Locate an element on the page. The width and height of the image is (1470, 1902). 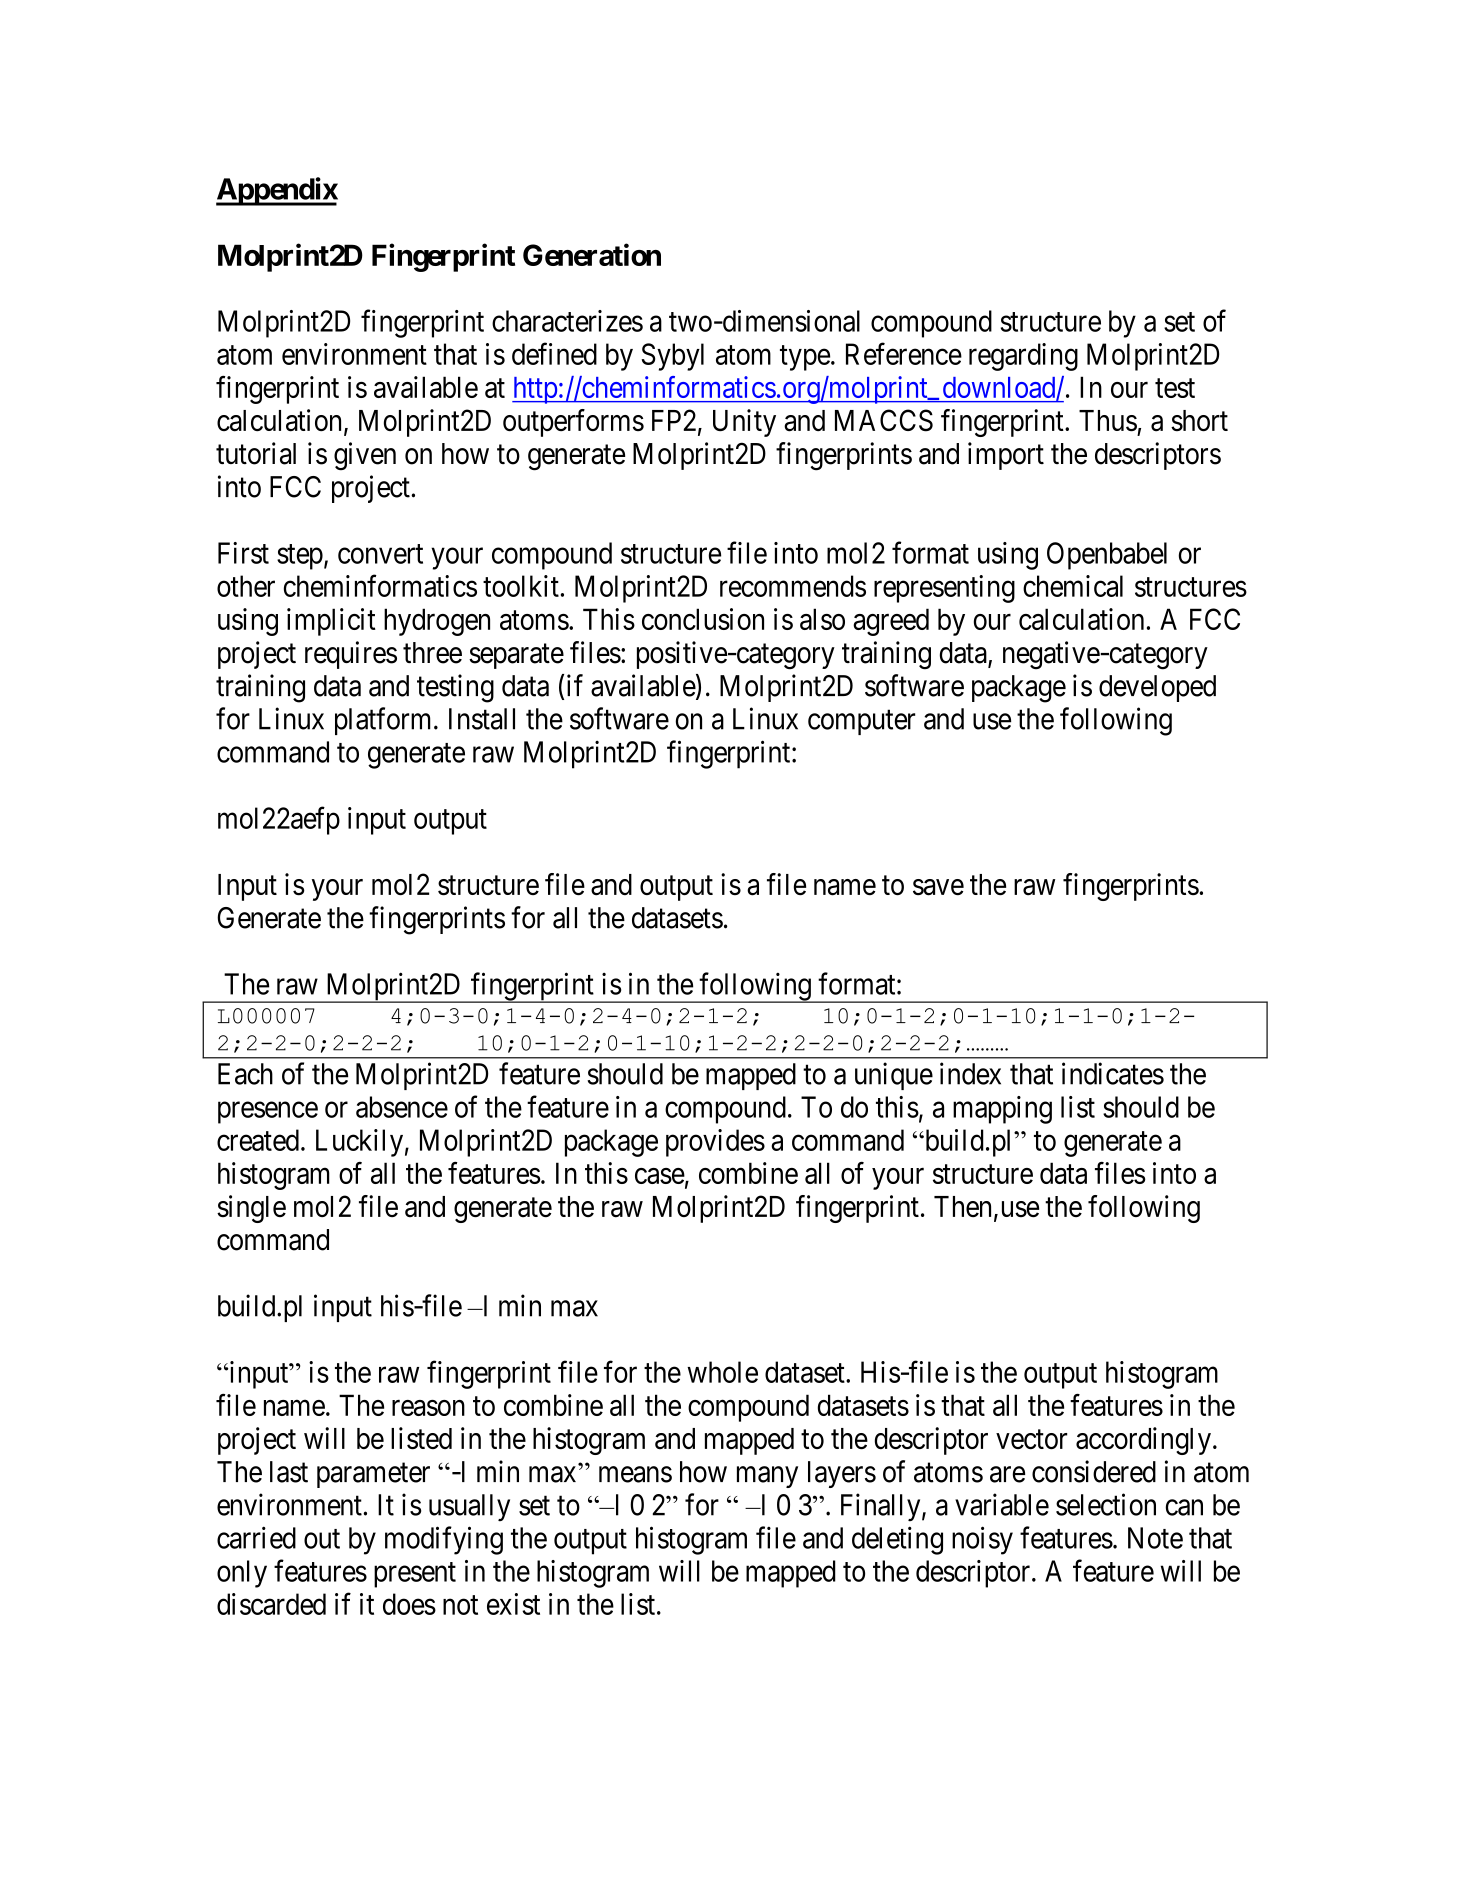
Generation is located at coordinates (592, 254).
